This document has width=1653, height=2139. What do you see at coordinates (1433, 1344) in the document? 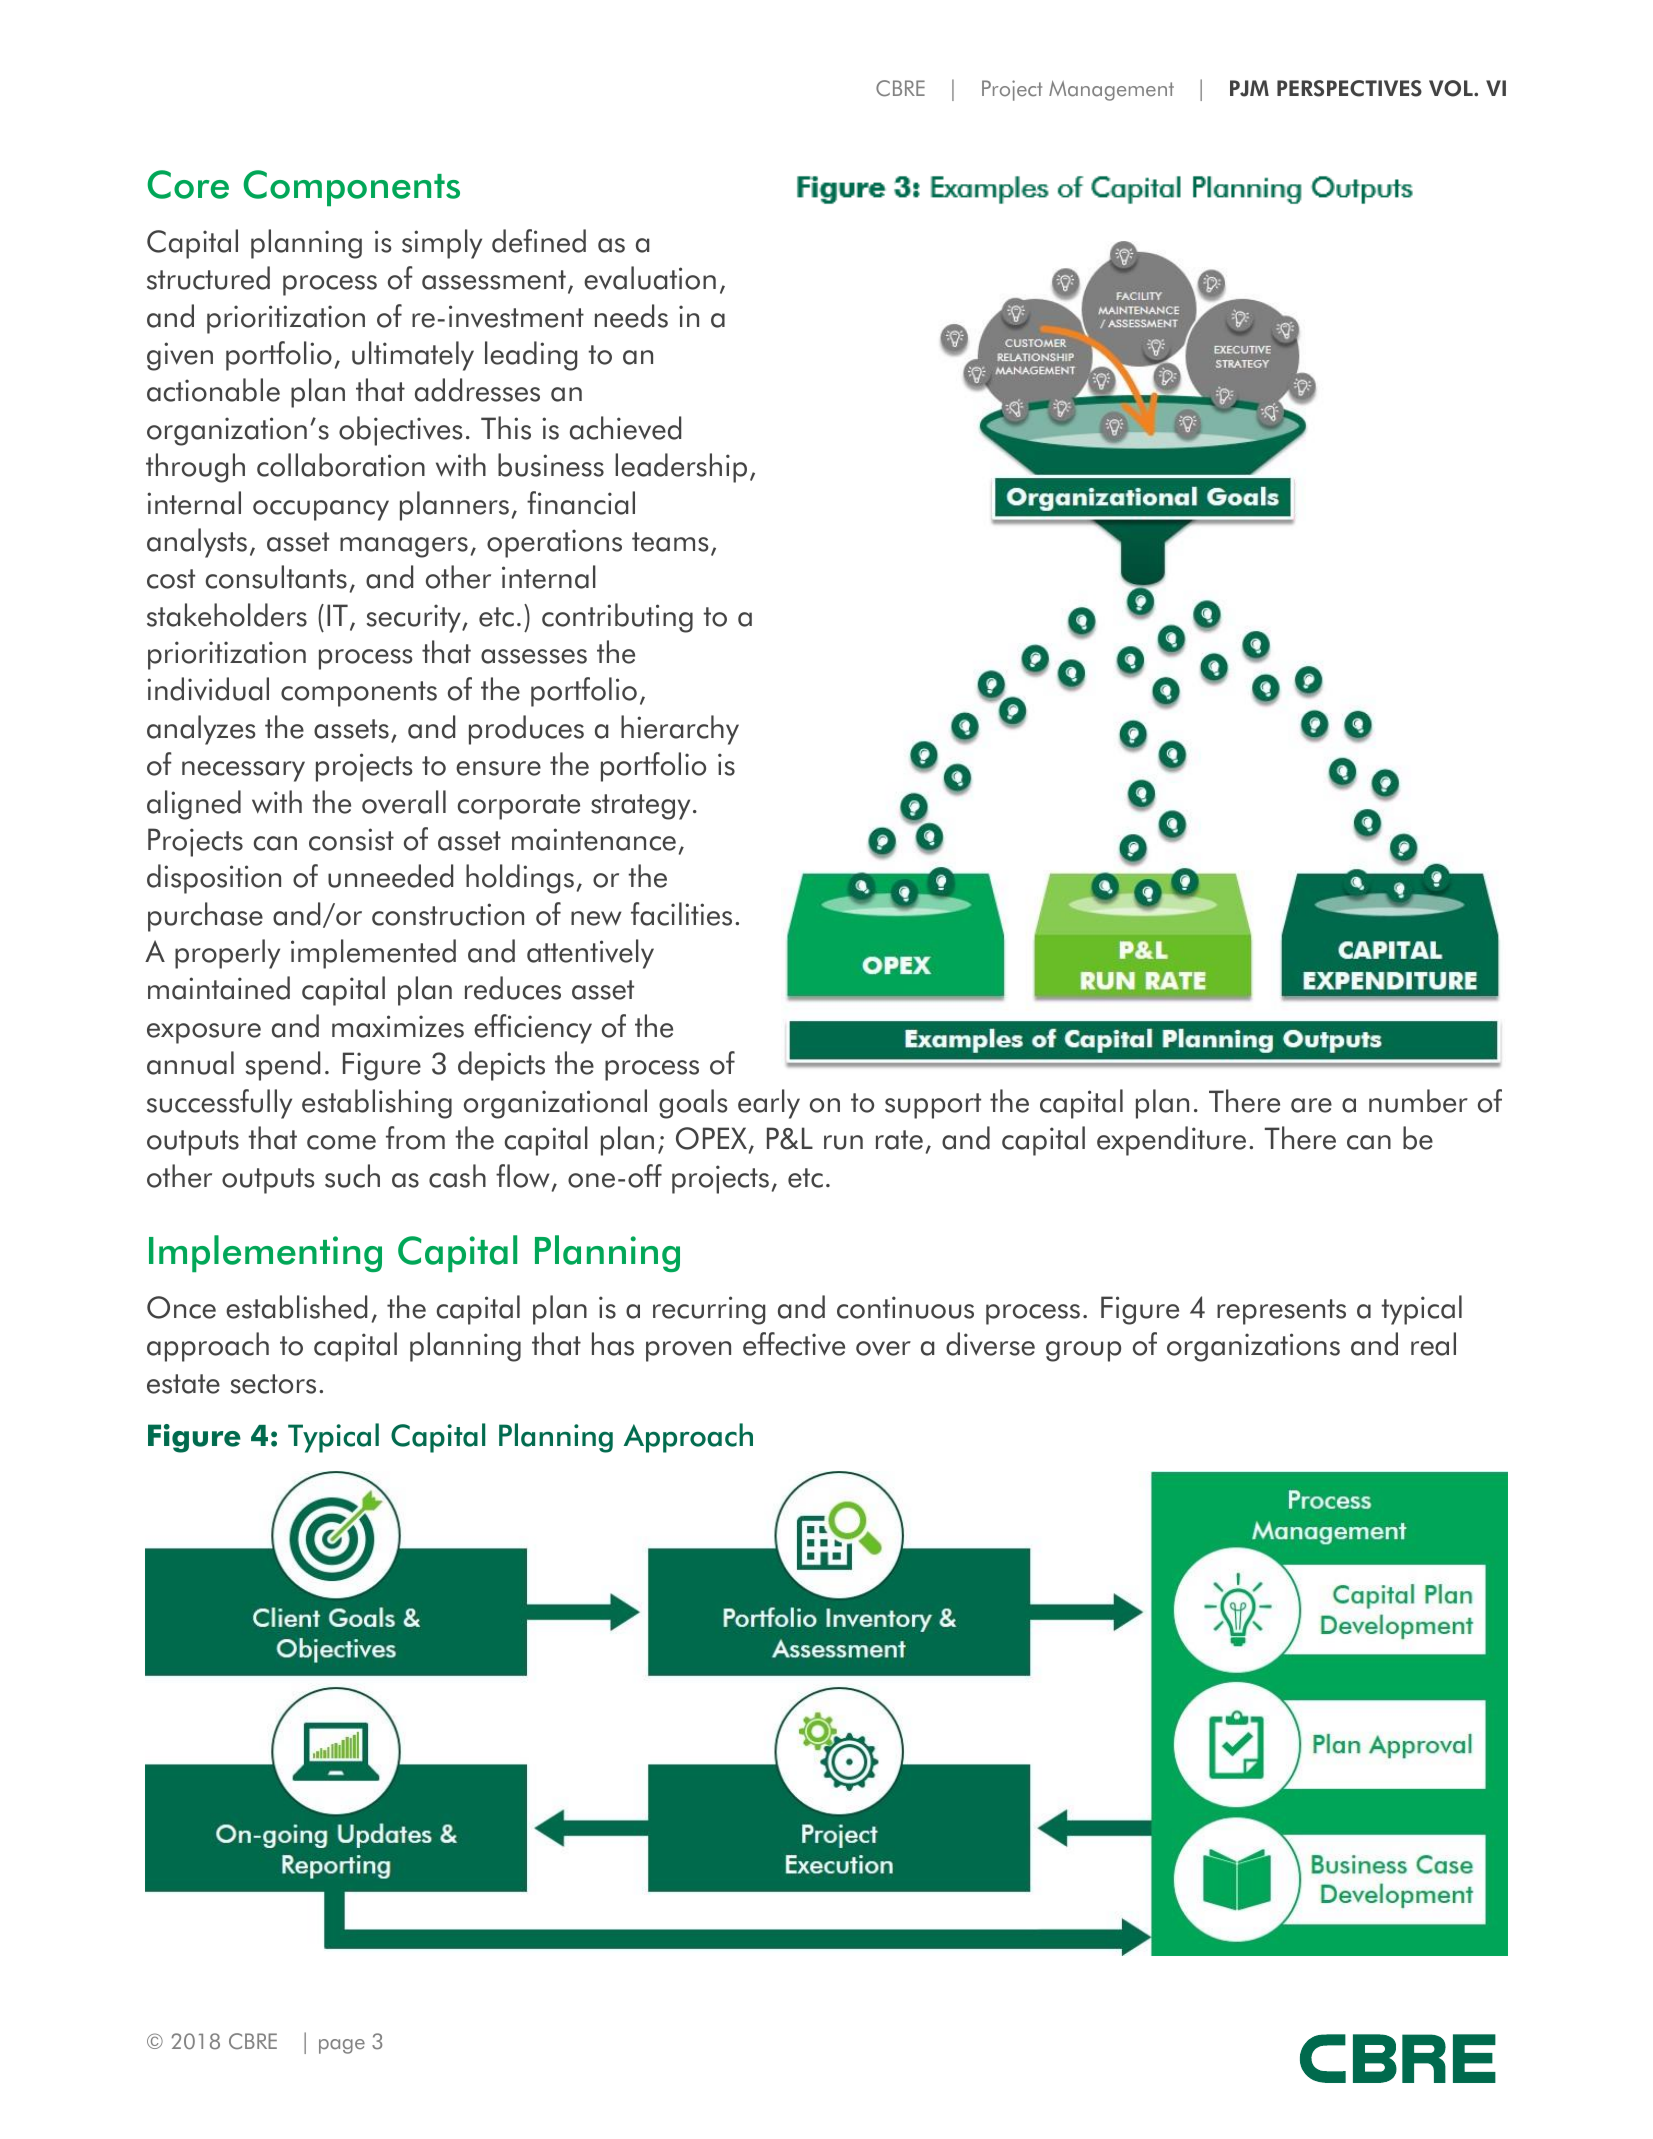
I see `real` at bounding box center [1433, 1344].
